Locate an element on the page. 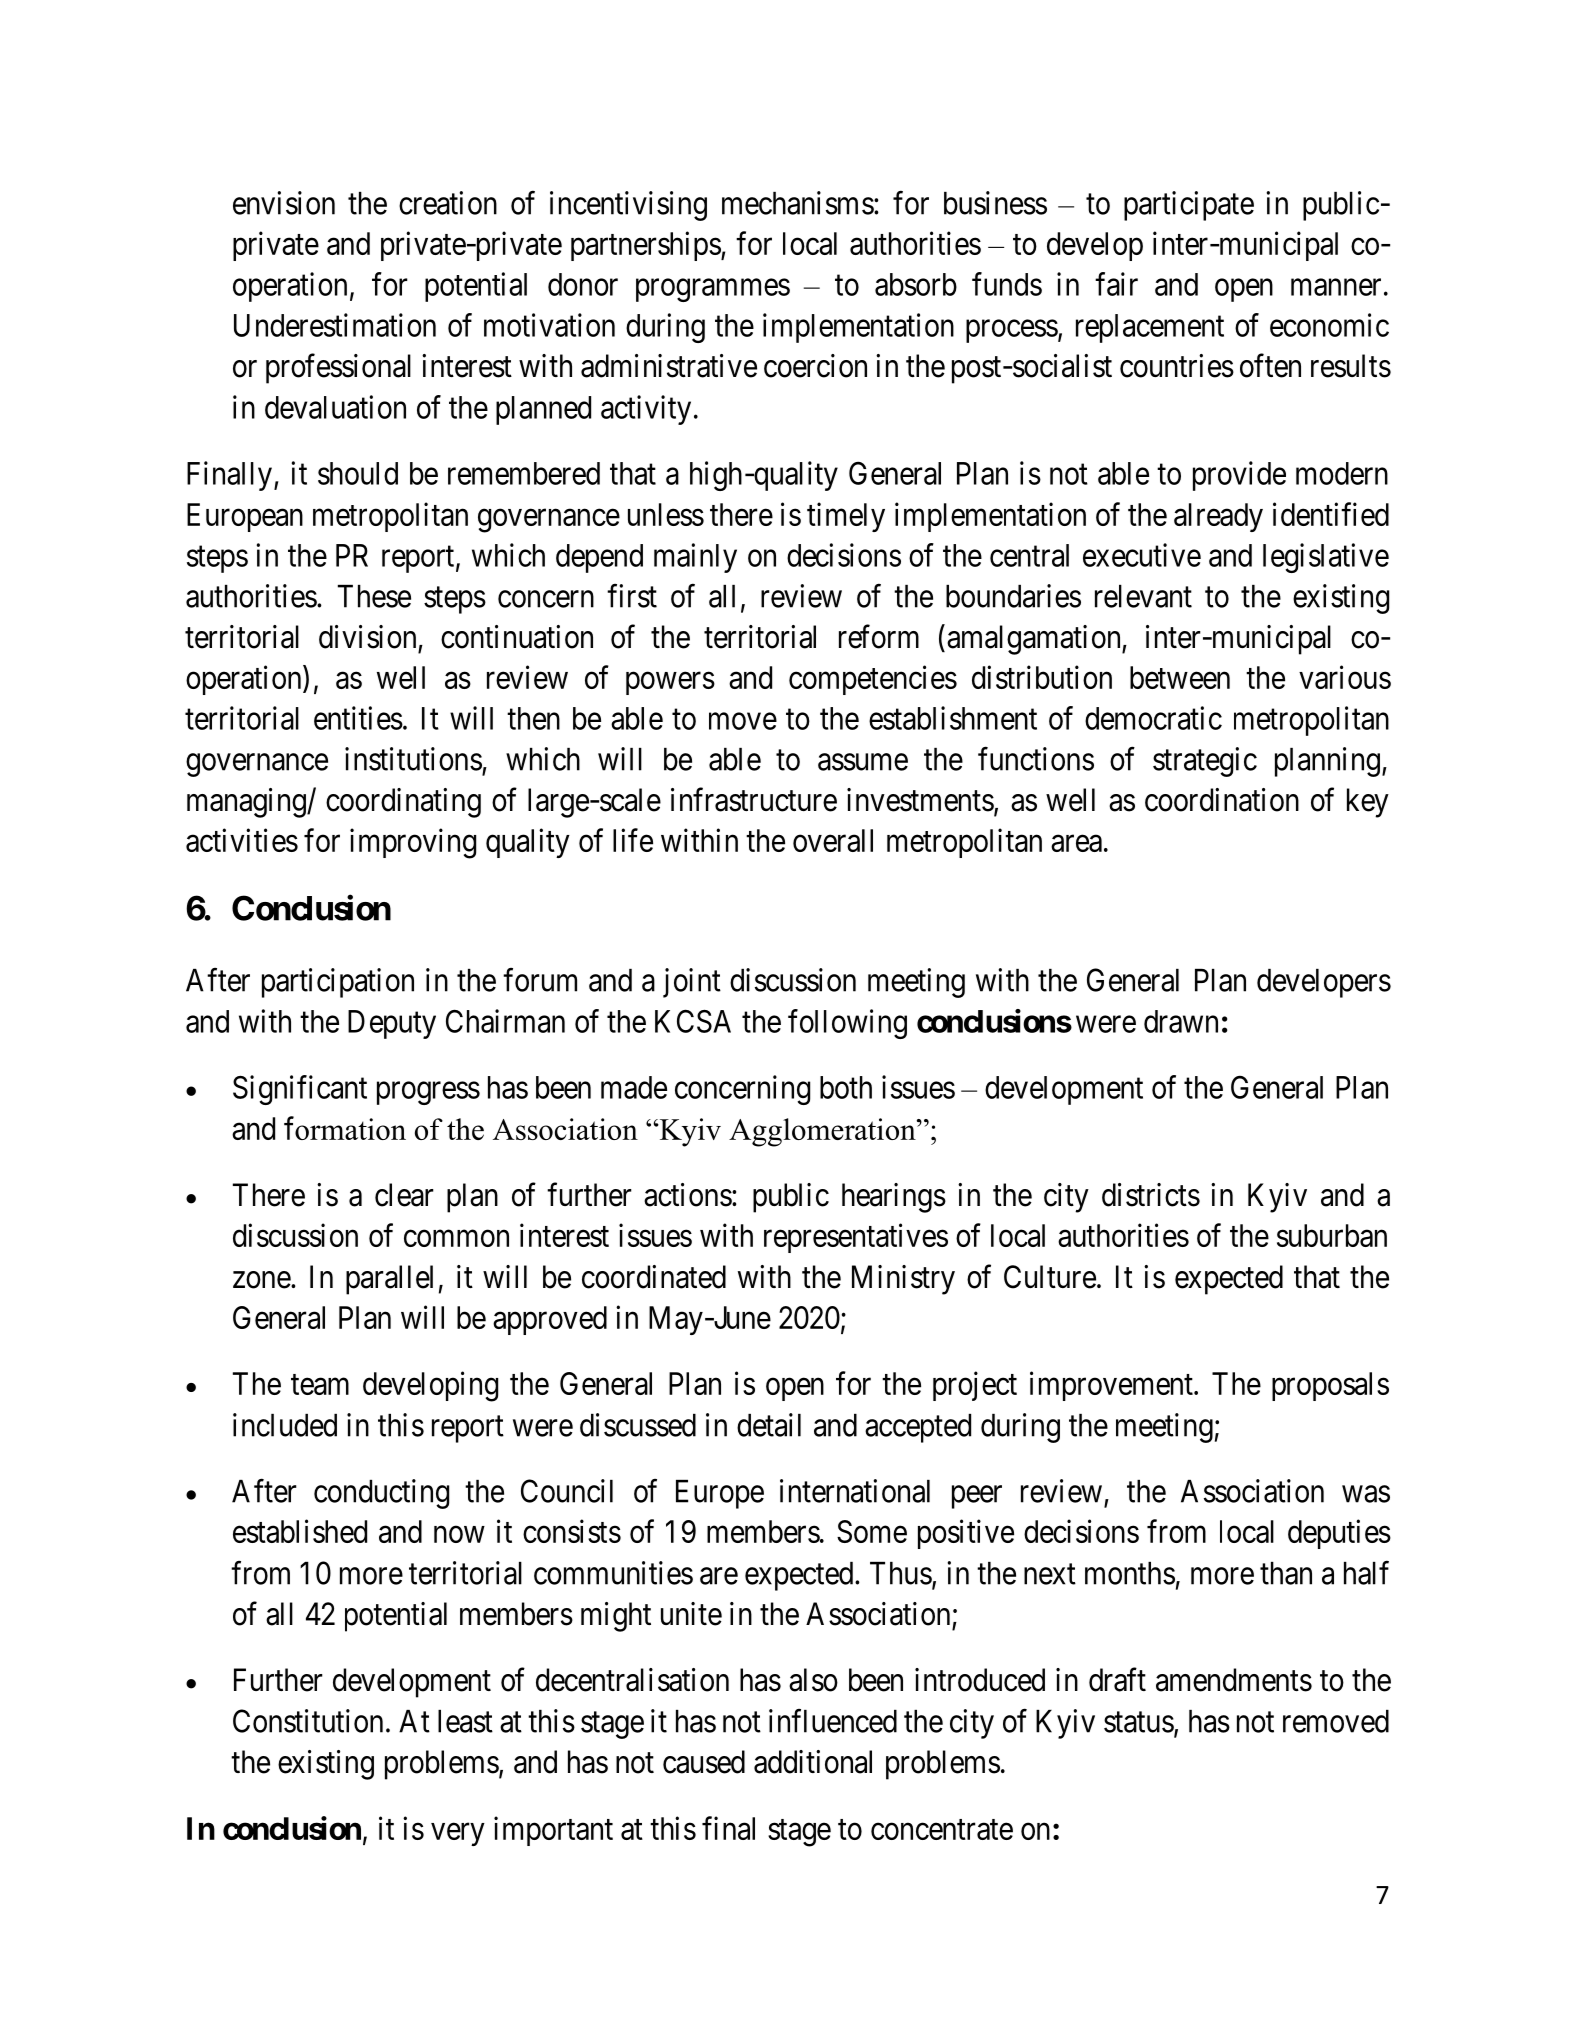 This document has width=1574, height=2036. detail is located at coordinates (769, 1425).
